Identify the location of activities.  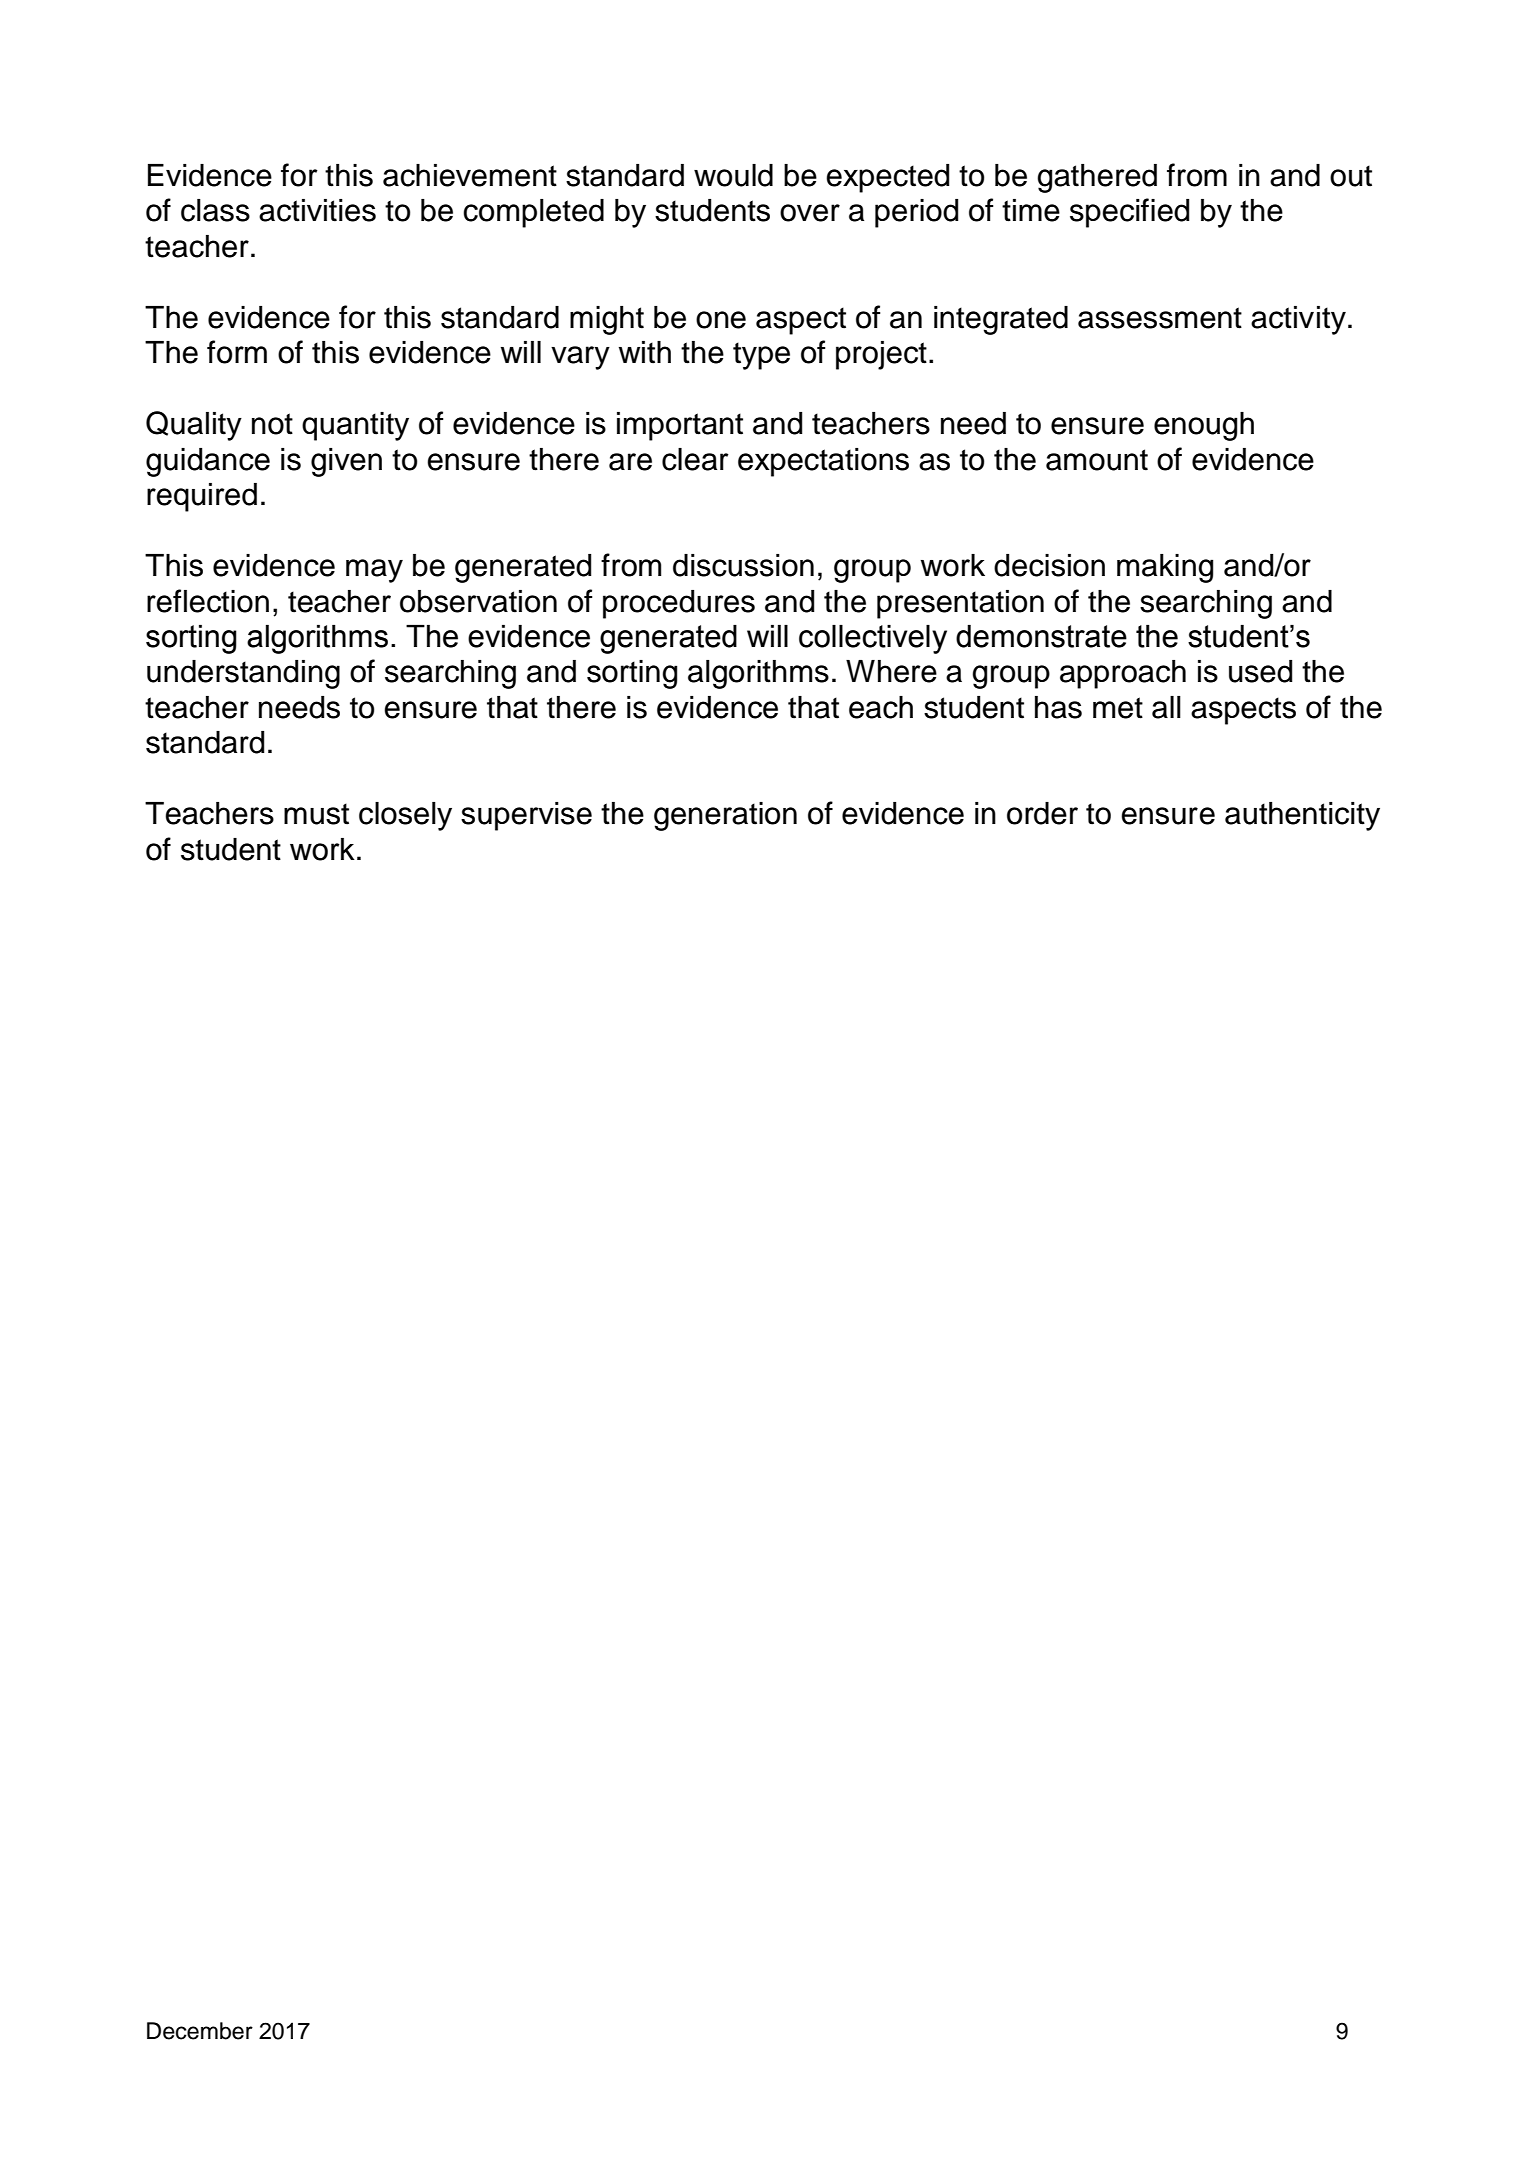
(317, 210).
